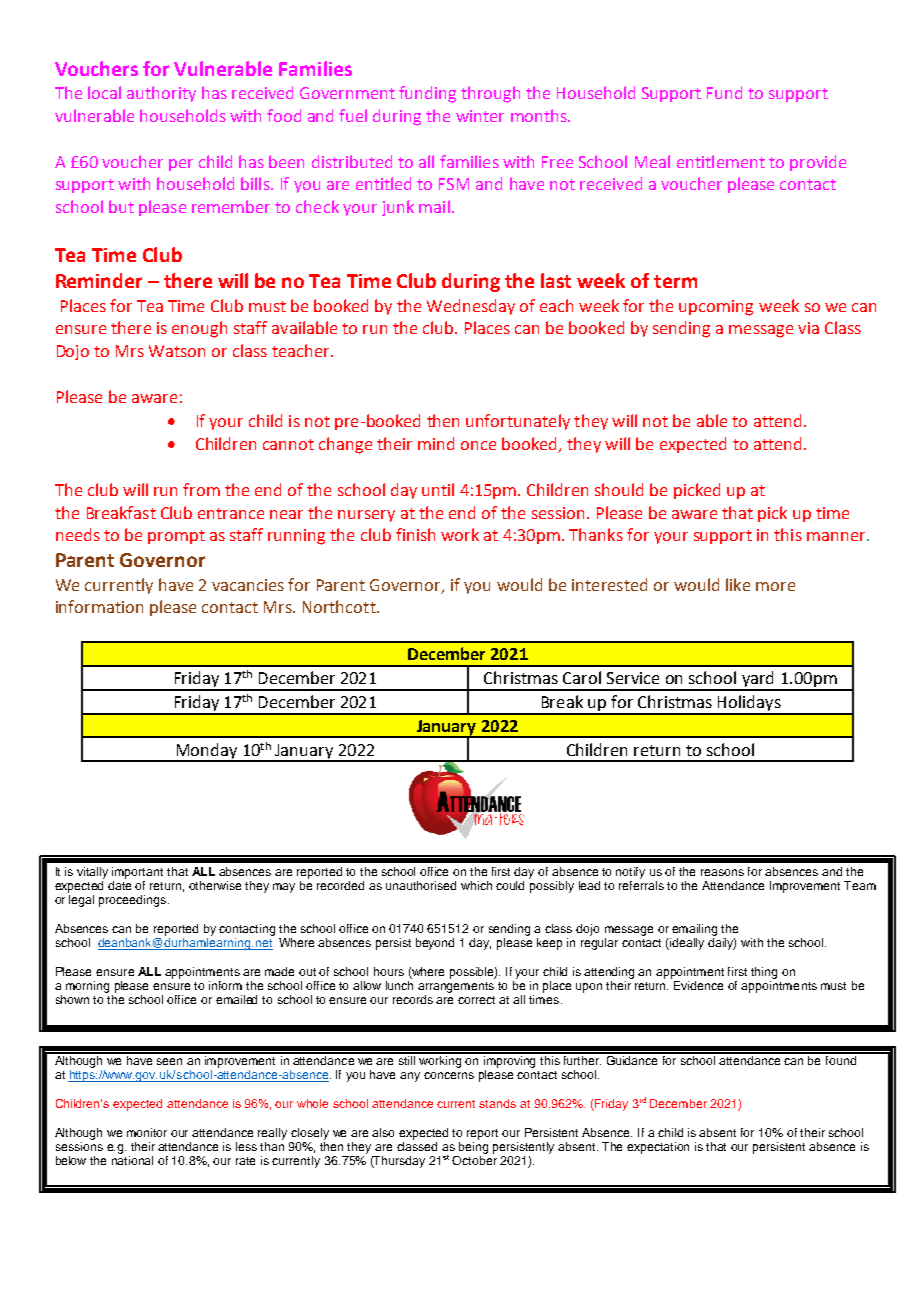 The image size is (924, 1308). Describe the element at coordinates (473, 1146) in the screenshot. I see `being` at that location.
